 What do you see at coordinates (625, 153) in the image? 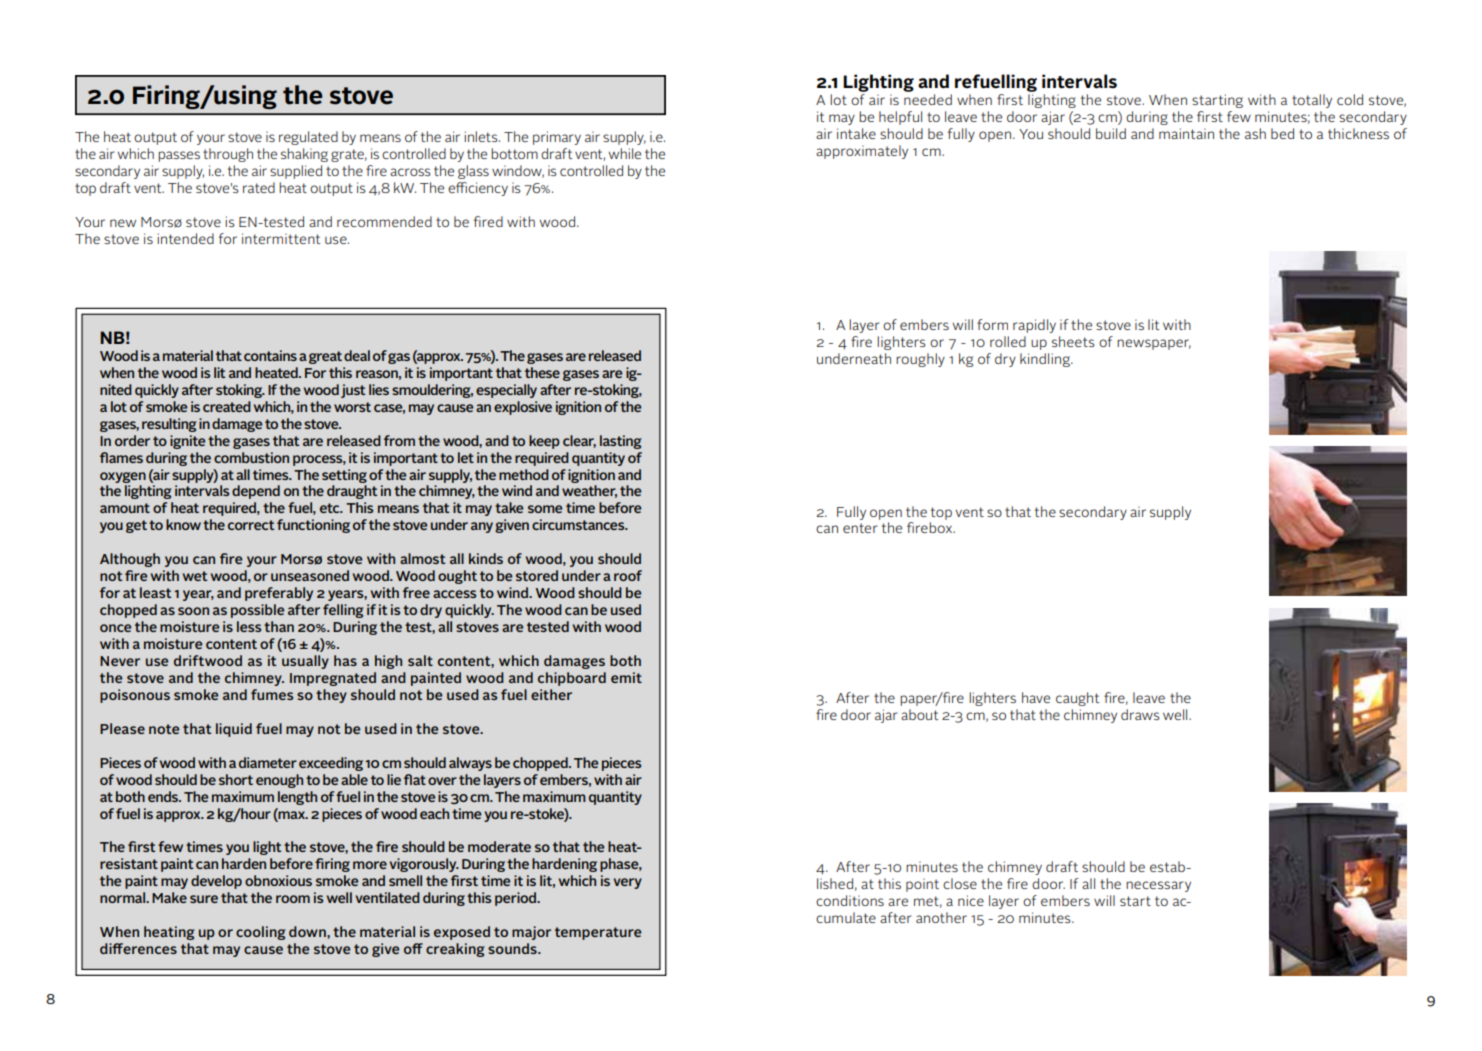
I see `while` at bounding box center [625, 153].
